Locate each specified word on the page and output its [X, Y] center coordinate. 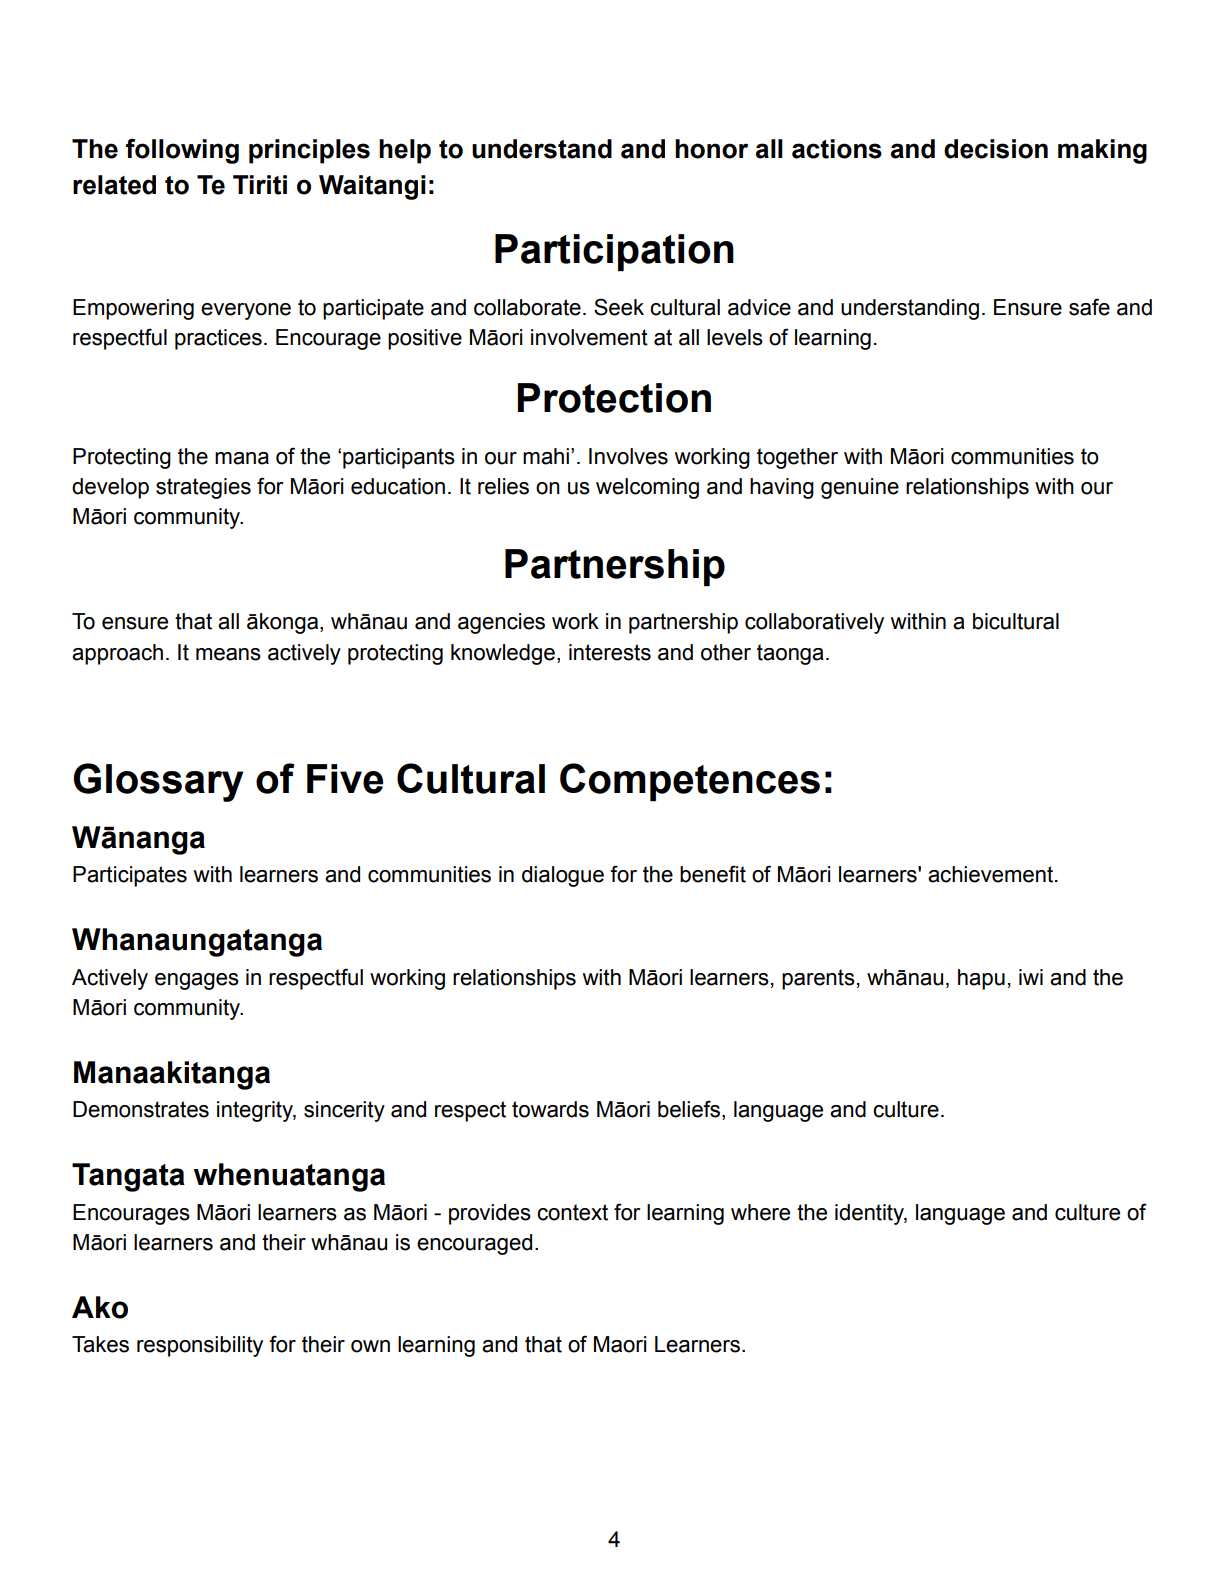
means [228, 654]
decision [996, 149]
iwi [1031, 977]
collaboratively [814, 623]
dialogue [563, 876]
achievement [992, 874]
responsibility [200, 1346]
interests [610, 652]
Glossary [158, 782]
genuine [860, 488]
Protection [614, 398]
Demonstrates [141, 1109]
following [182, 151]
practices [218, 339]
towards [550, 1109]
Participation [614, 252]
